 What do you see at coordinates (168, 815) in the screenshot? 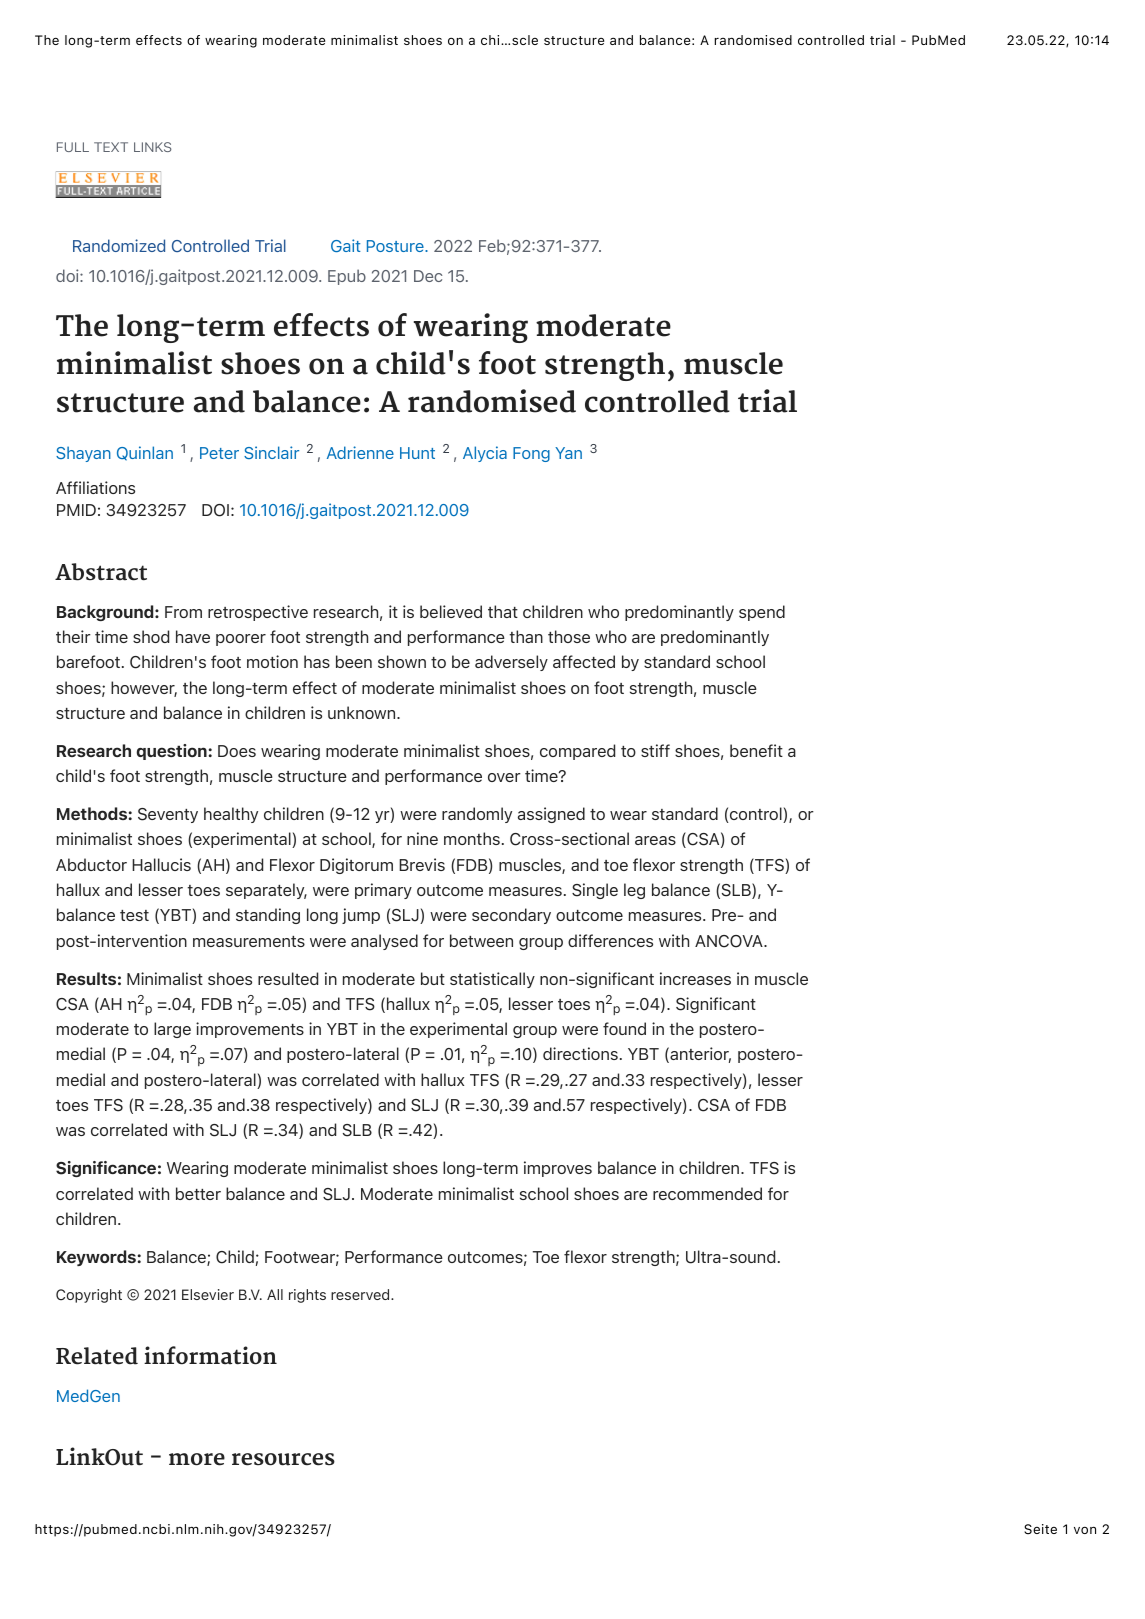
I see `Seventy` at bounding box center [168, 815].
